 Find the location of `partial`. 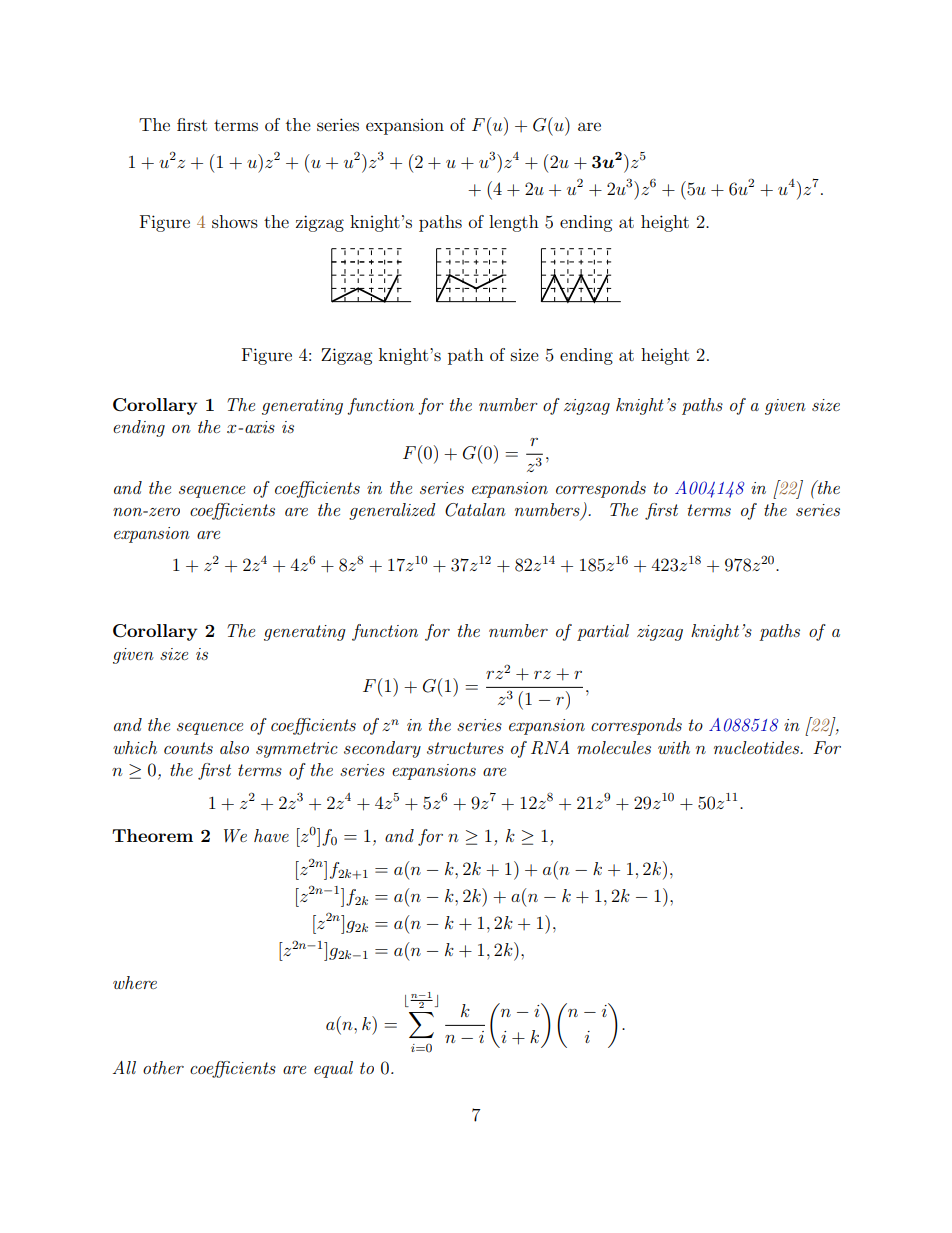

partial is located at coordinates (603, 632).
